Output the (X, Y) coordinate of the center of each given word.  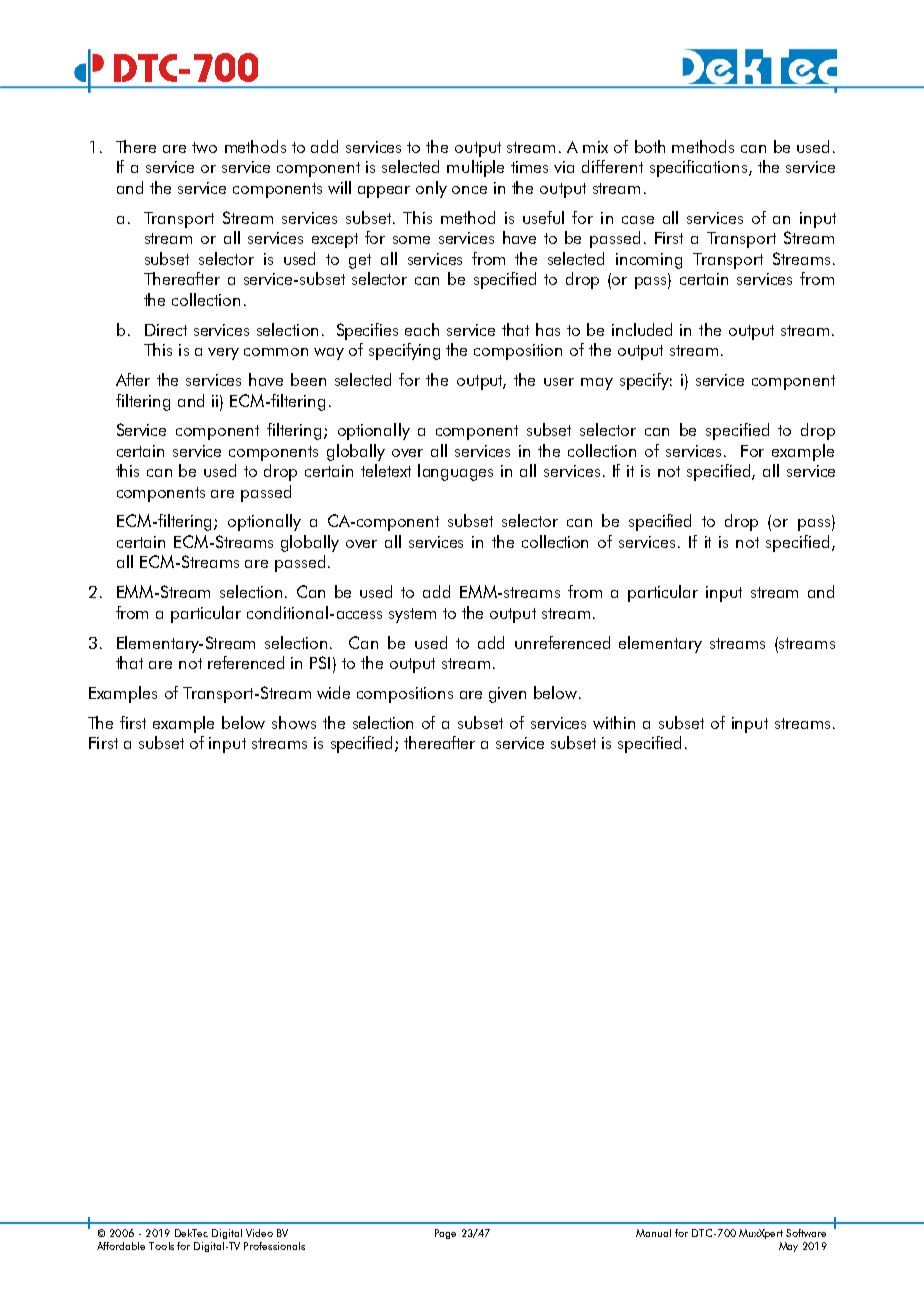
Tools (161, 1246)
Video (259, 1233)
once (469, 190)
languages (455, 472)
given (507, 695)
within (614, 722)
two (204, 147)
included (642, 329)
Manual (653, 1233)
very (223, 354)
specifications (698, 168)
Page (445, 1234)
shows (294, 722)
